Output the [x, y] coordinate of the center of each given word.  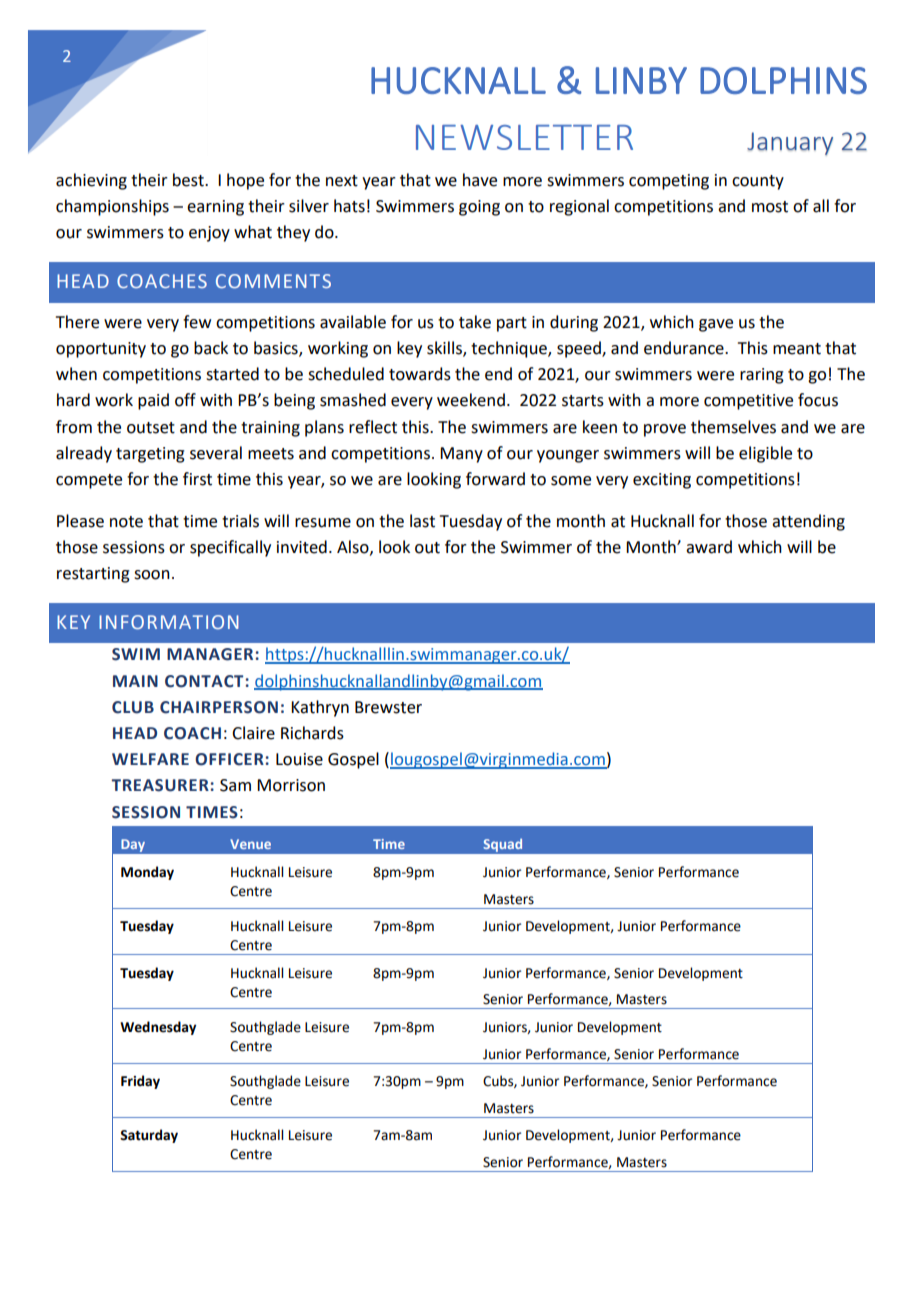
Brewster [388, 707]
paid [153, 401]
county [758, 182]
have [480, 180]
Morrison [291, 785]
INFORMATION [169, 622]
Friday [140, 1082]
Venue [250, 844]
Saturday [149, 1136]
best [189, 180]
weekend [471, 400]
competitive [748, 402]
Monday [147, 873]
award [709, 547]
